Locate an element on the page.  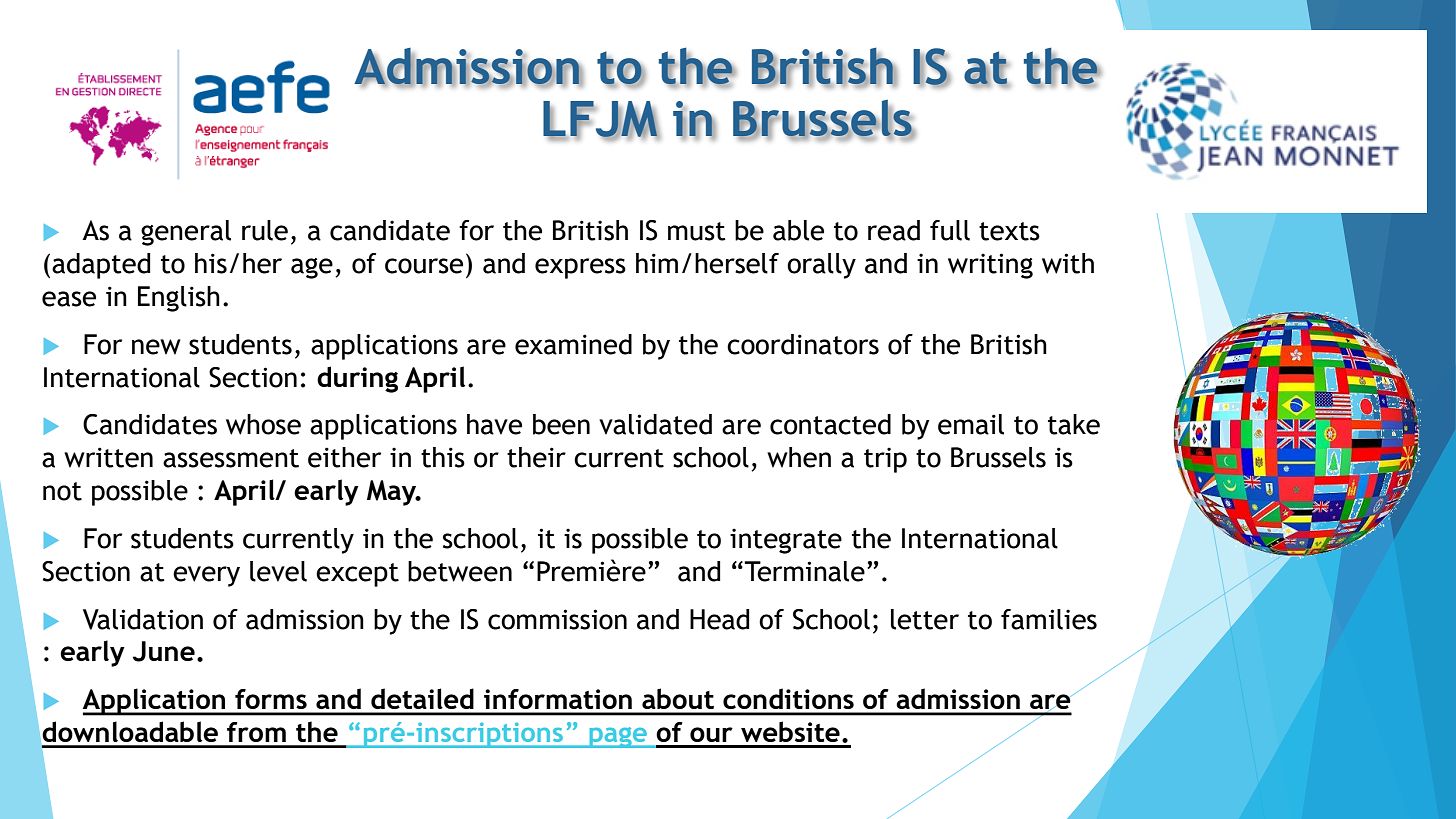
June is located at coordinates (164, 651).
